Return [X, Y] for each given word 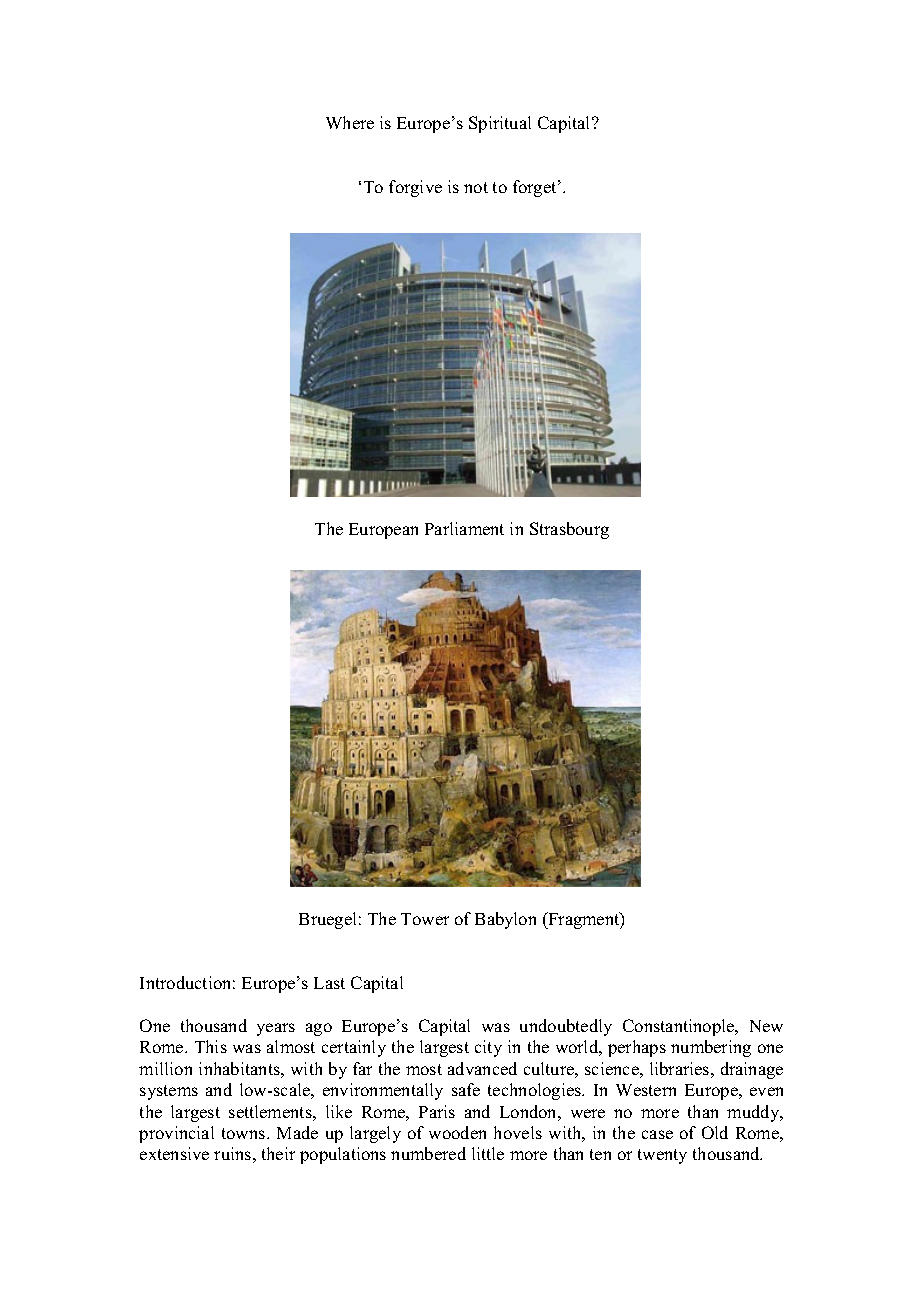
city [488, 1048]
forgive [415, 188]
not [476, 187]
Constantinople [680, 1027]
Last [329, 983]
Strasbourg [569, 530]
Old [715, 1132]
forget [536, 188]
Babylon [505, 920]
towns [245, 1133]
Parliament [464, 528]
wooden [457, 1132]
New [766, 1026]
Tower [425, 919]
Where [350, 122]
